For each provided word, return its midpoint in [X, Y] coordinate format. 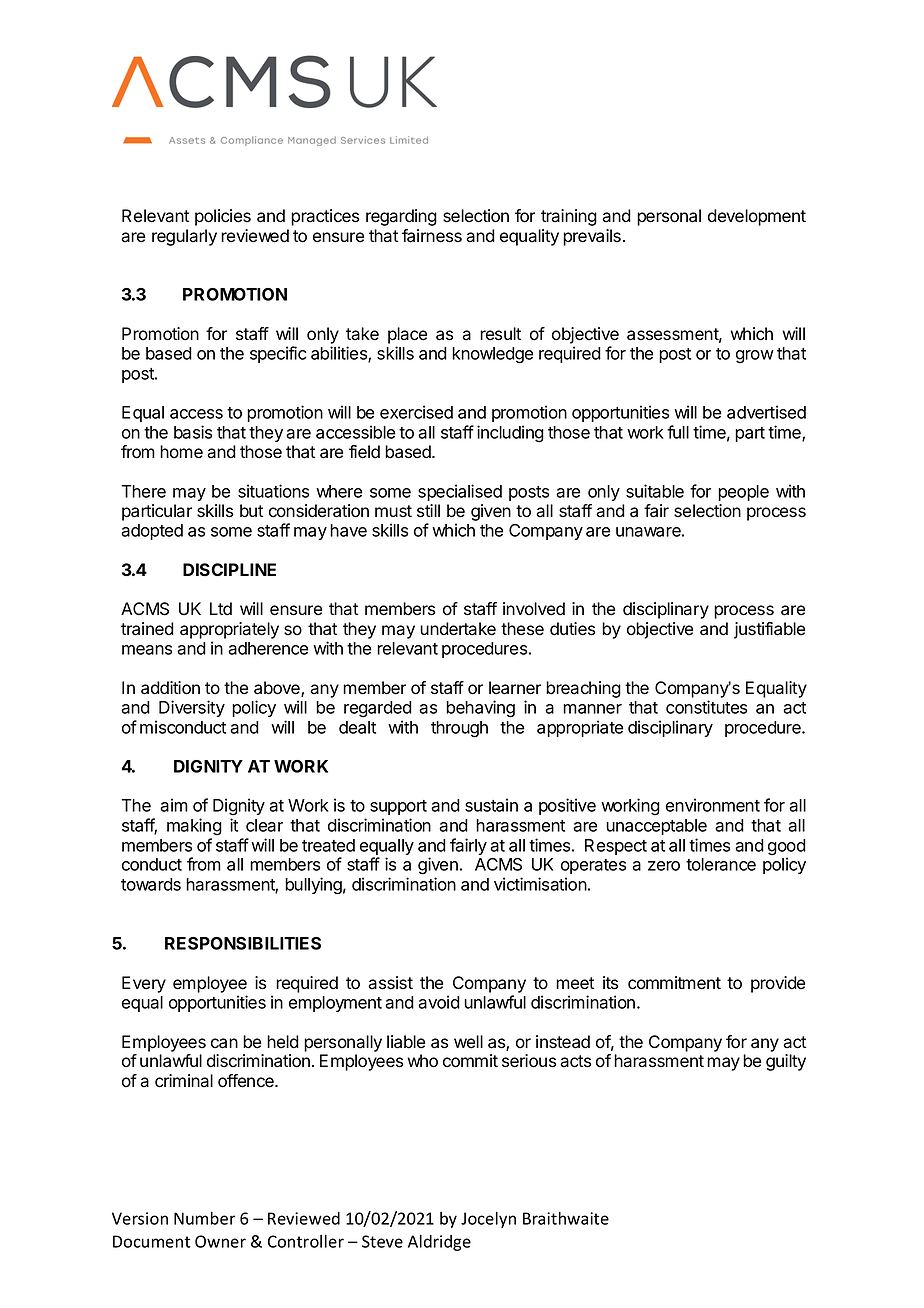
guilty [786, 1062]
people [743, 493]
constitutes [706, 707]
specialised [460, 492]
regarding [401, 217]
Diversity [192, 708]
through [459, 729]
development [757, 217]
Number [205, 1218]
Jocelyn [488, 1220]
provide [778, 984]
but [251, 511]
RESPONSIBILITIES [243, 943]
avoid [439, 1002]
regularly [184, 237]
